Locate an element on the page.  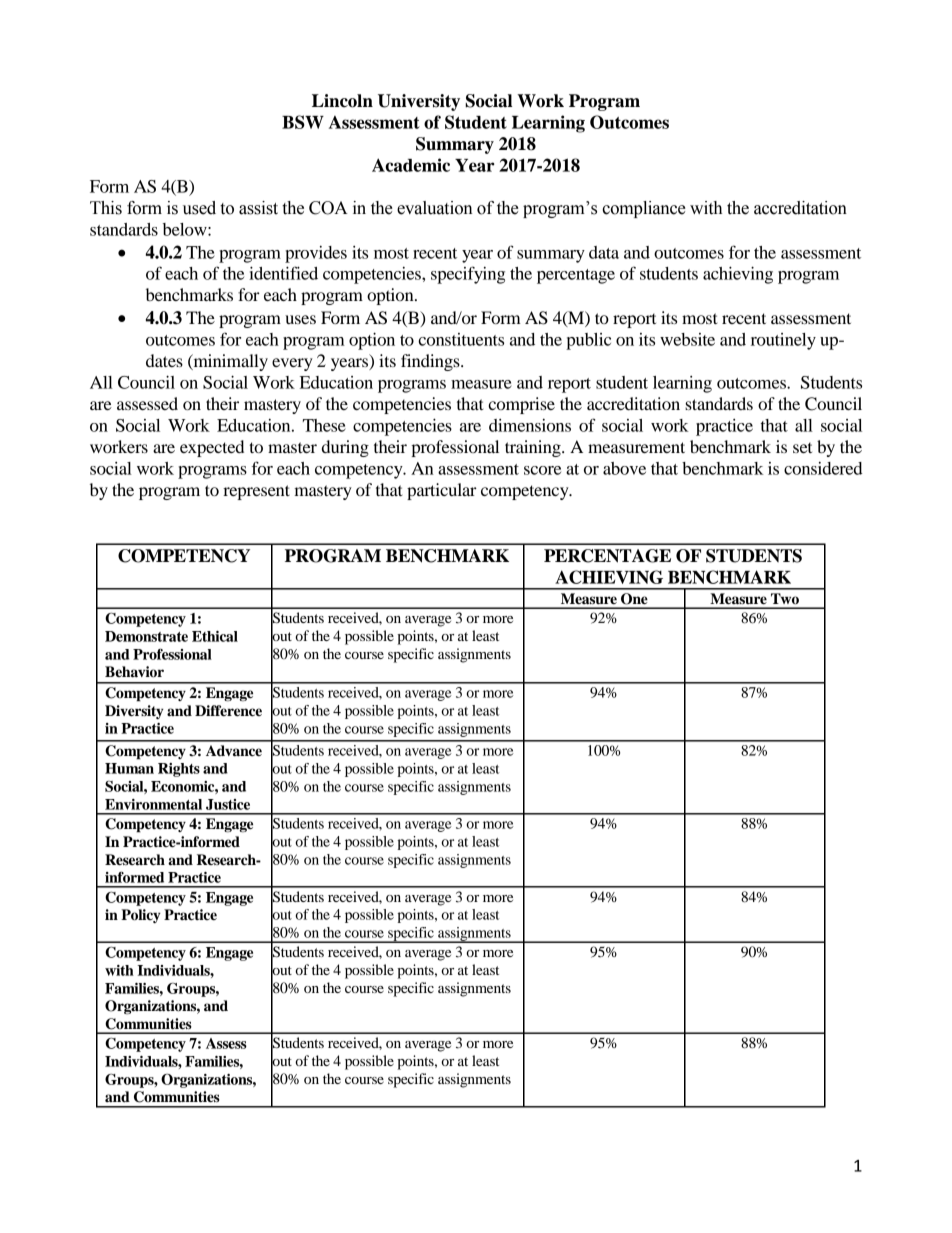
particular is located at coordinates (442, 491).
